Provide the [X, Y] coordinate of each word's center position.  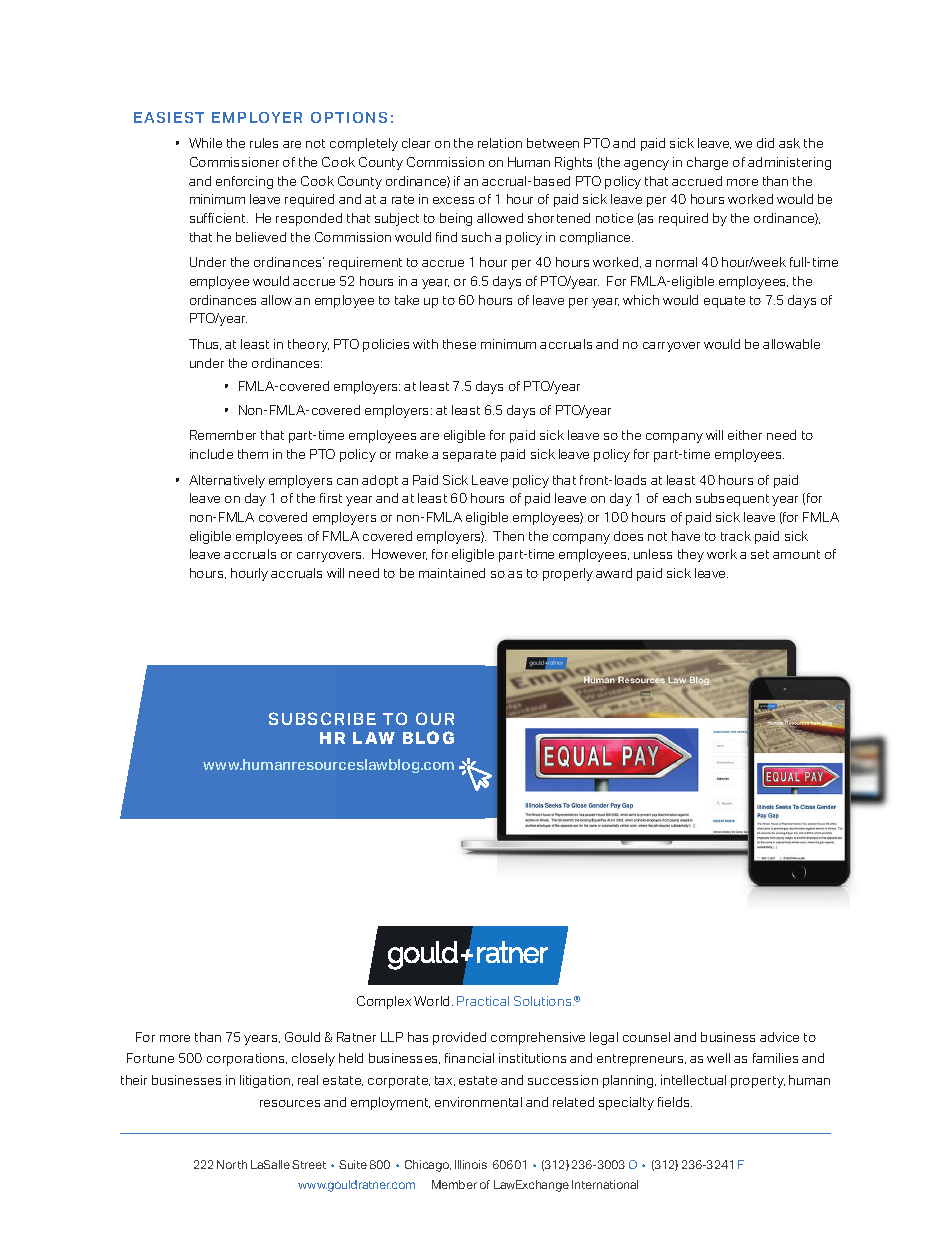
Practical [483, 1001]
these [459, 344]
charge [707, 163]
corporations [247, 1059]
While [205, 143]
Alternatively [227, 481]
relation [500, 143]
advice [779, 1037]
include [211, 454]
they [691, 555]
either [745, 435]
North [232, 1164]
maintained [452, 573]
